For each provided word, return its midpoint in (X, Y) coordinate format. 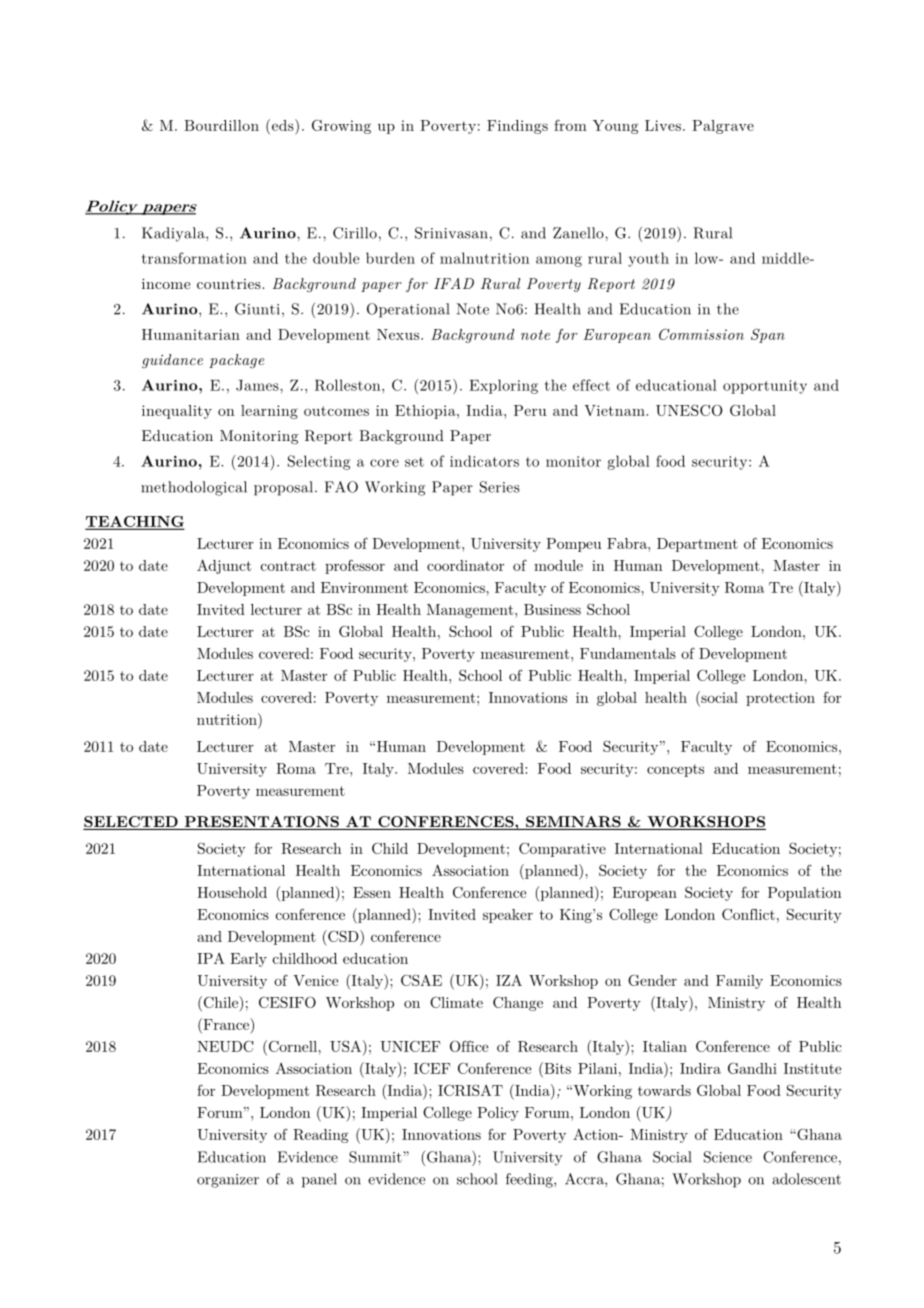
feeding (530, 1180)
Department (697, 545)
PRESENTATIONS (261, 823)
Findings (517, 127)
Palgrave (723, 127)
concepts (675, 770)
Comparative (562, 849)
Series (500, 487)
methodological (194, 488)
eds (282, 125)
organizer (228, 1181)
